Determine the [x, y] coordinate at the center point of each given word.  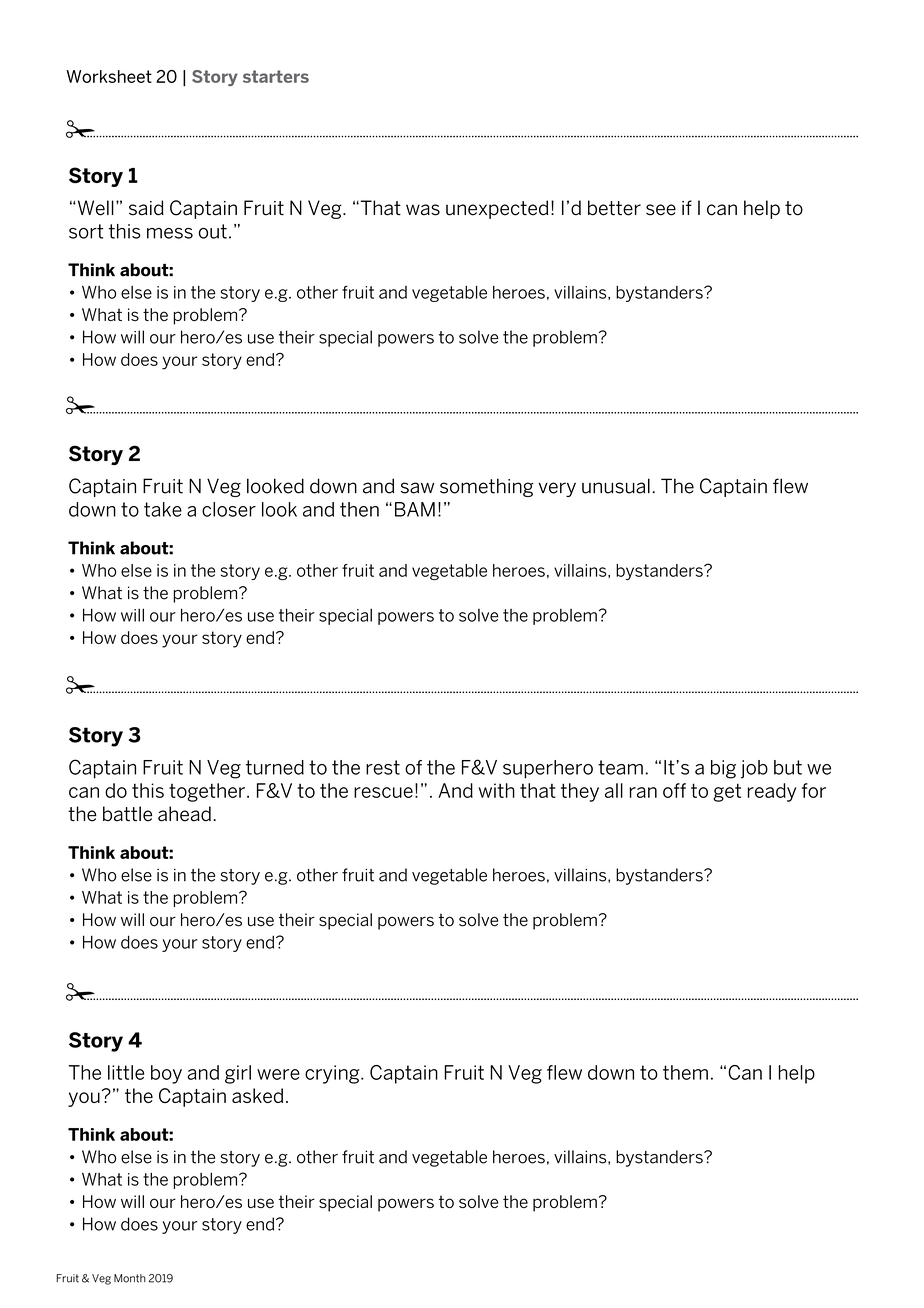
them [685, 1072]
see [661, 210]
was [423, 210]
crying [333, 1074]
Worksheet [109, 76]
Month [130, 1278]
